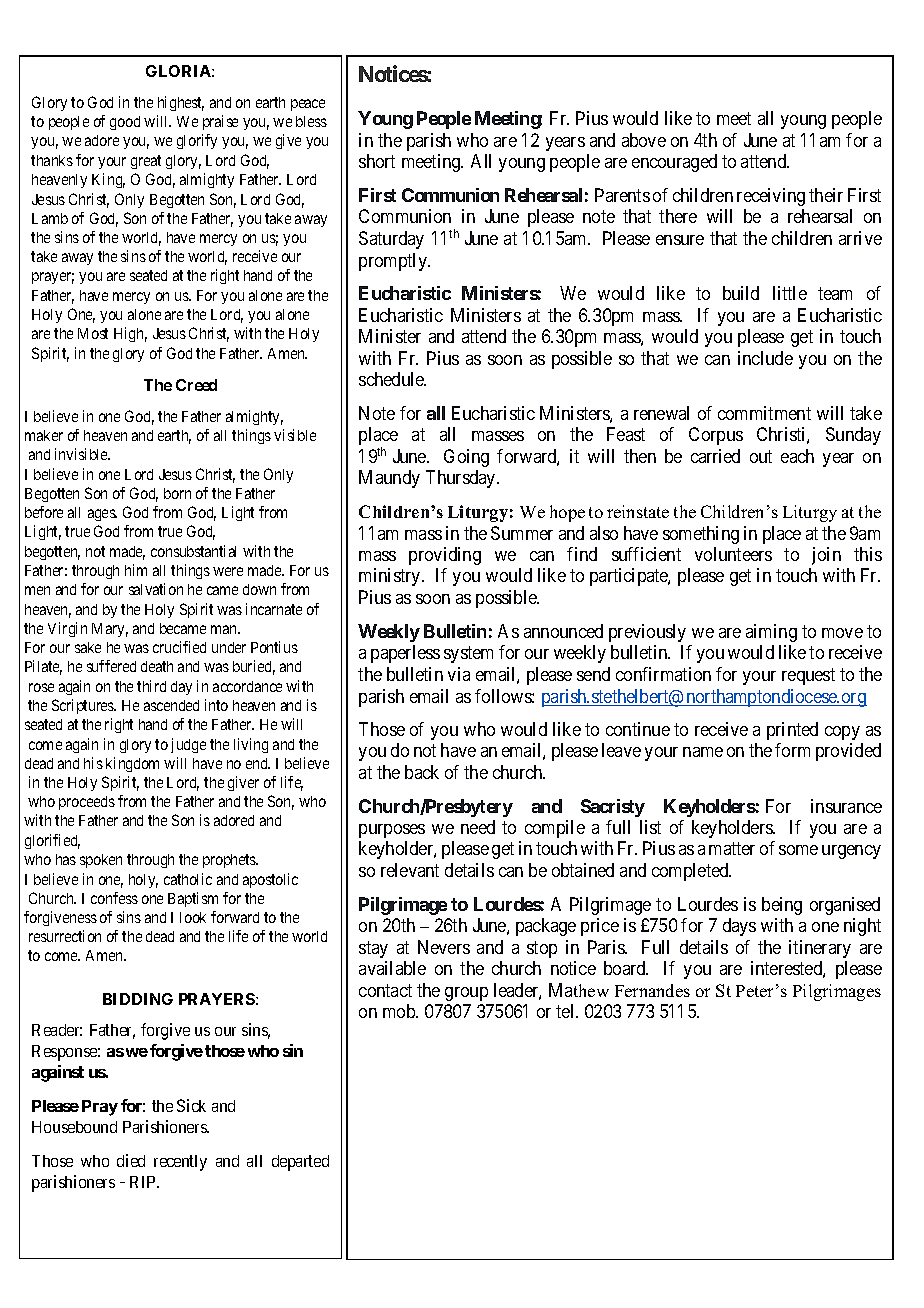  Describe the element at coordinates (131, 1160) in the screenshot. I see `died` at that location.
